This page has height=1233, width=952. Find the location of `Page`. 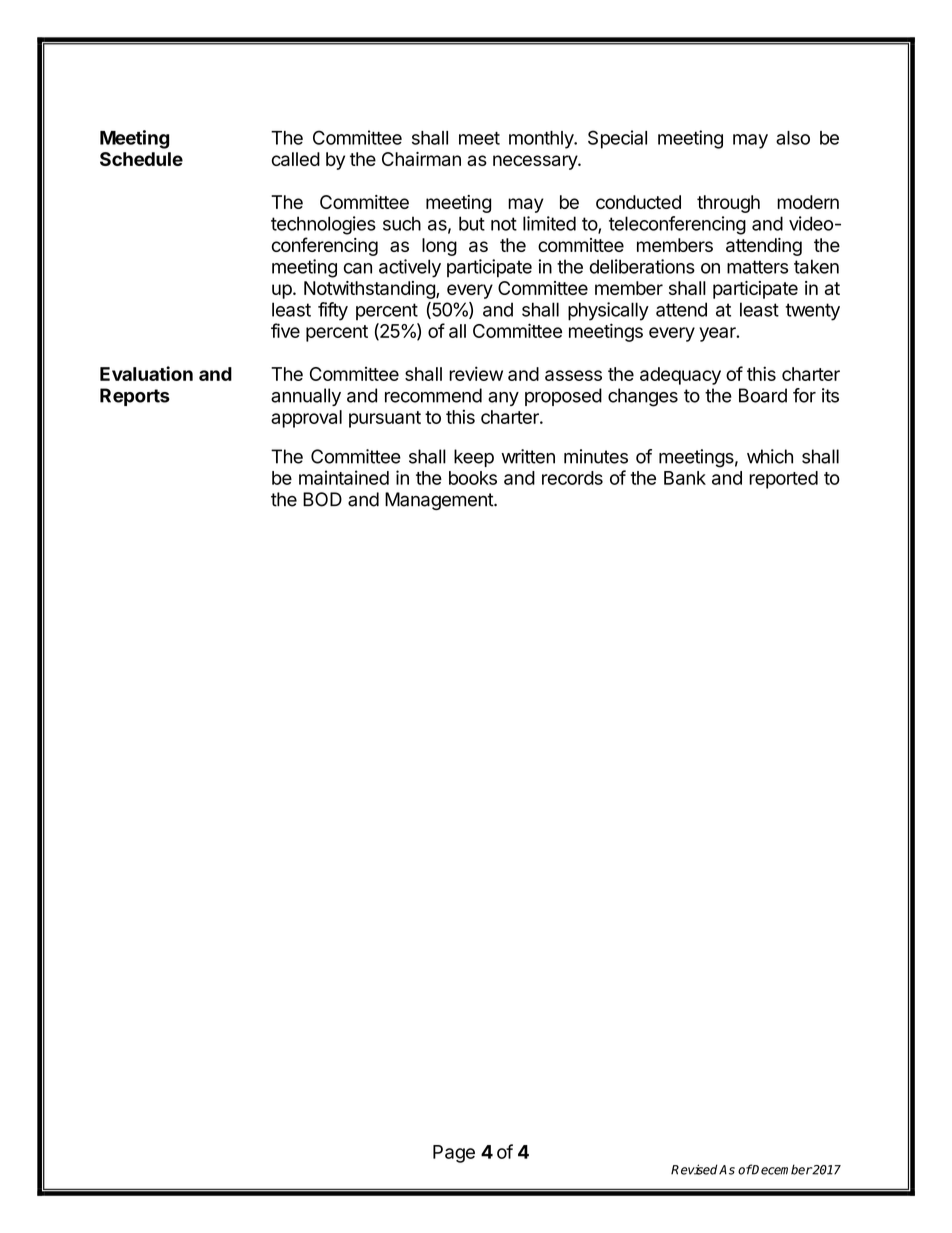

Page is located at coordinates (454, 1154).
